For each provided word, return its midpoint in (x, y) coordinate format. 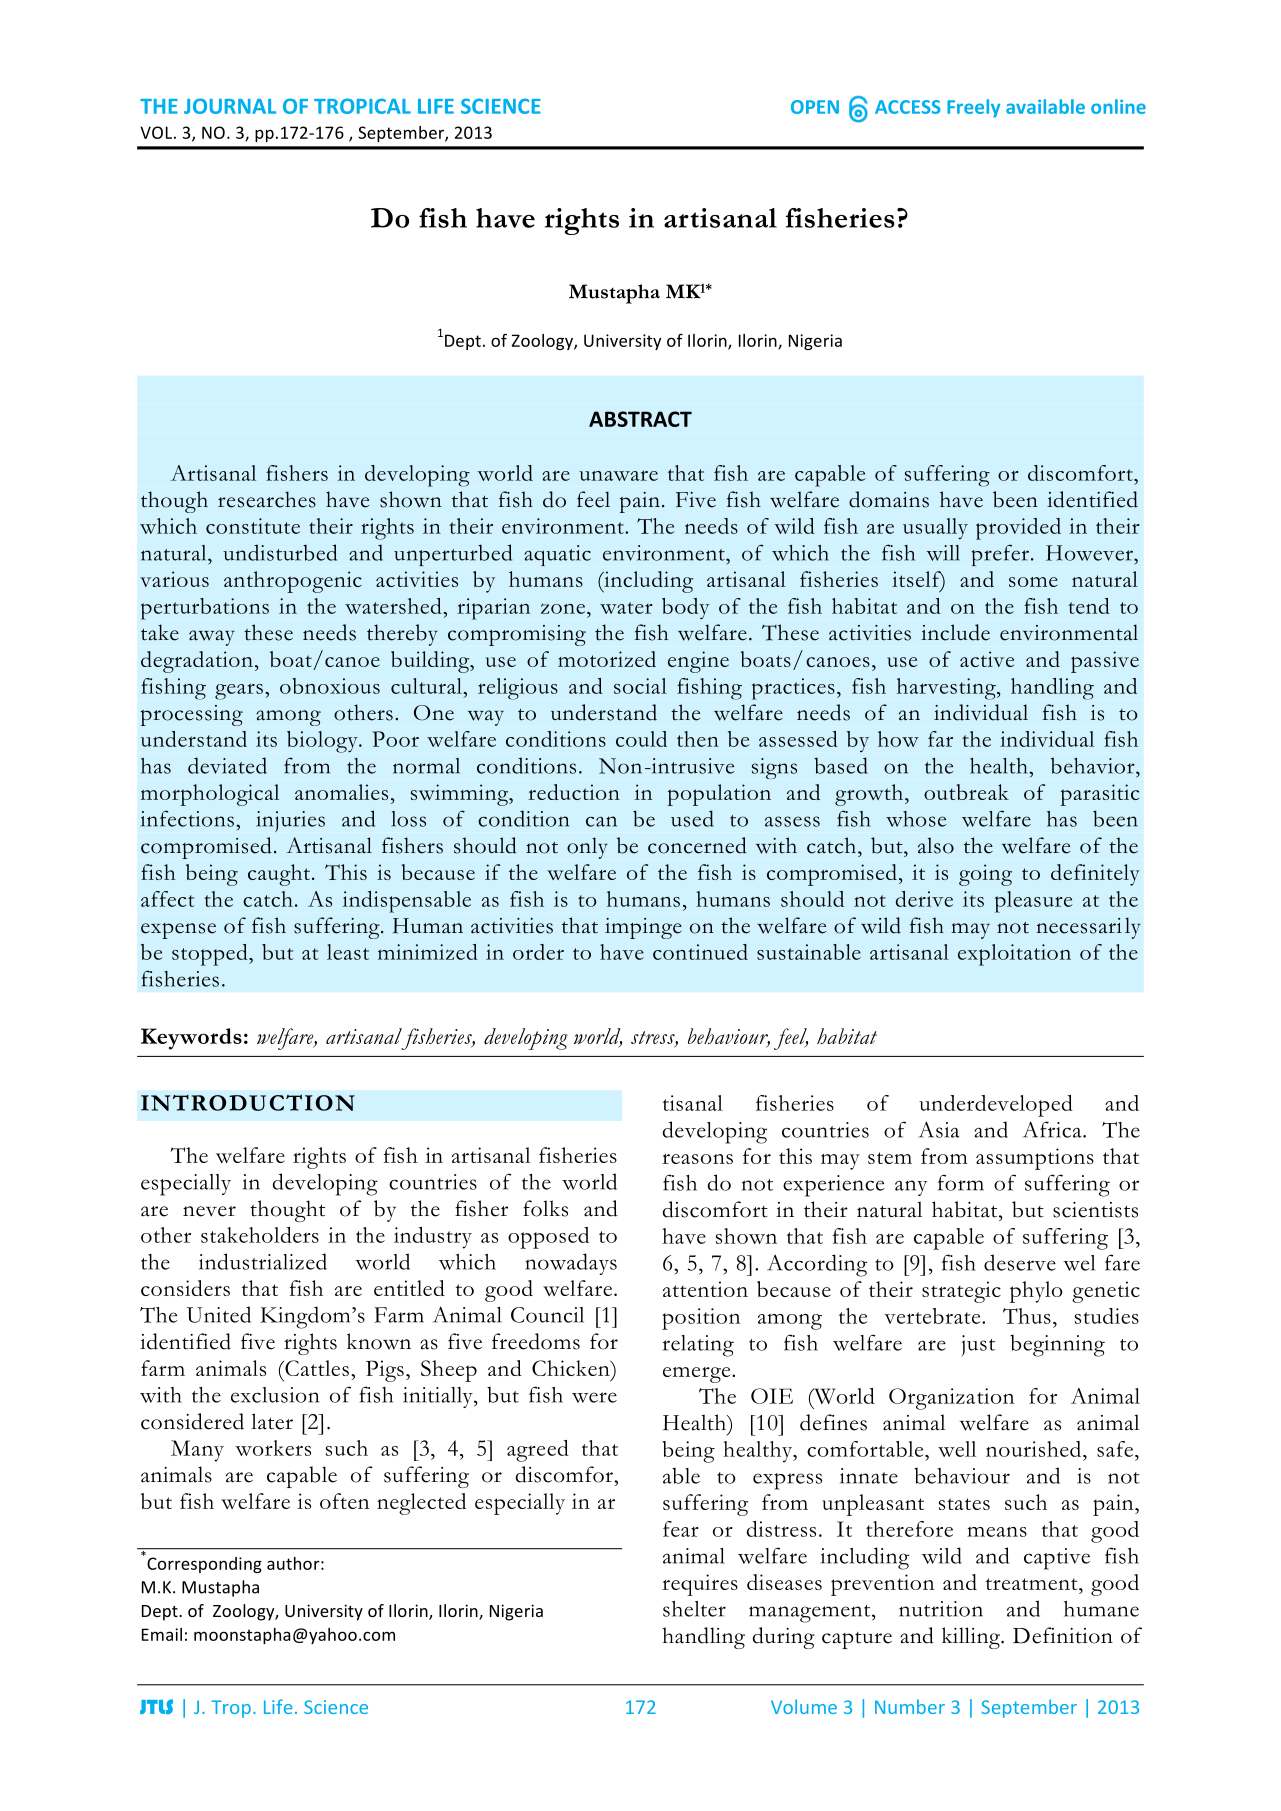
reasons (697, 1159)
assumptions (1035, 1159)
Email (162, 1634)
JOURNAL (230, 106)
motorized (607, 659)
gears (239, 691)
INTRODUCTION (248, 1102)
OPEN (815, 107)
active (987, 659)
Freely (973, 108)
